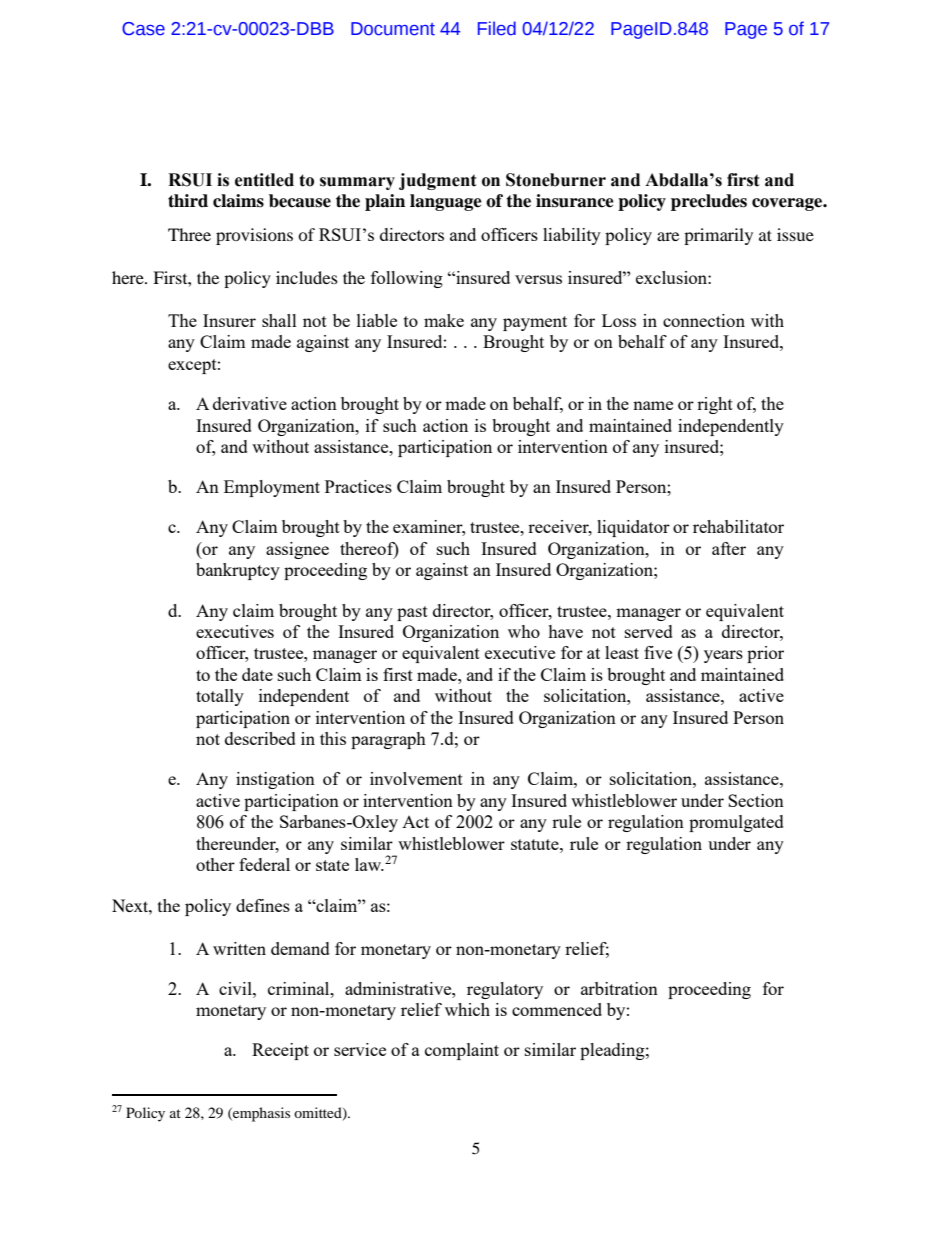  What do you see at coordinates (358, 486) in the screenshot?
I see `Practices` at bounding box center [358, 486].
